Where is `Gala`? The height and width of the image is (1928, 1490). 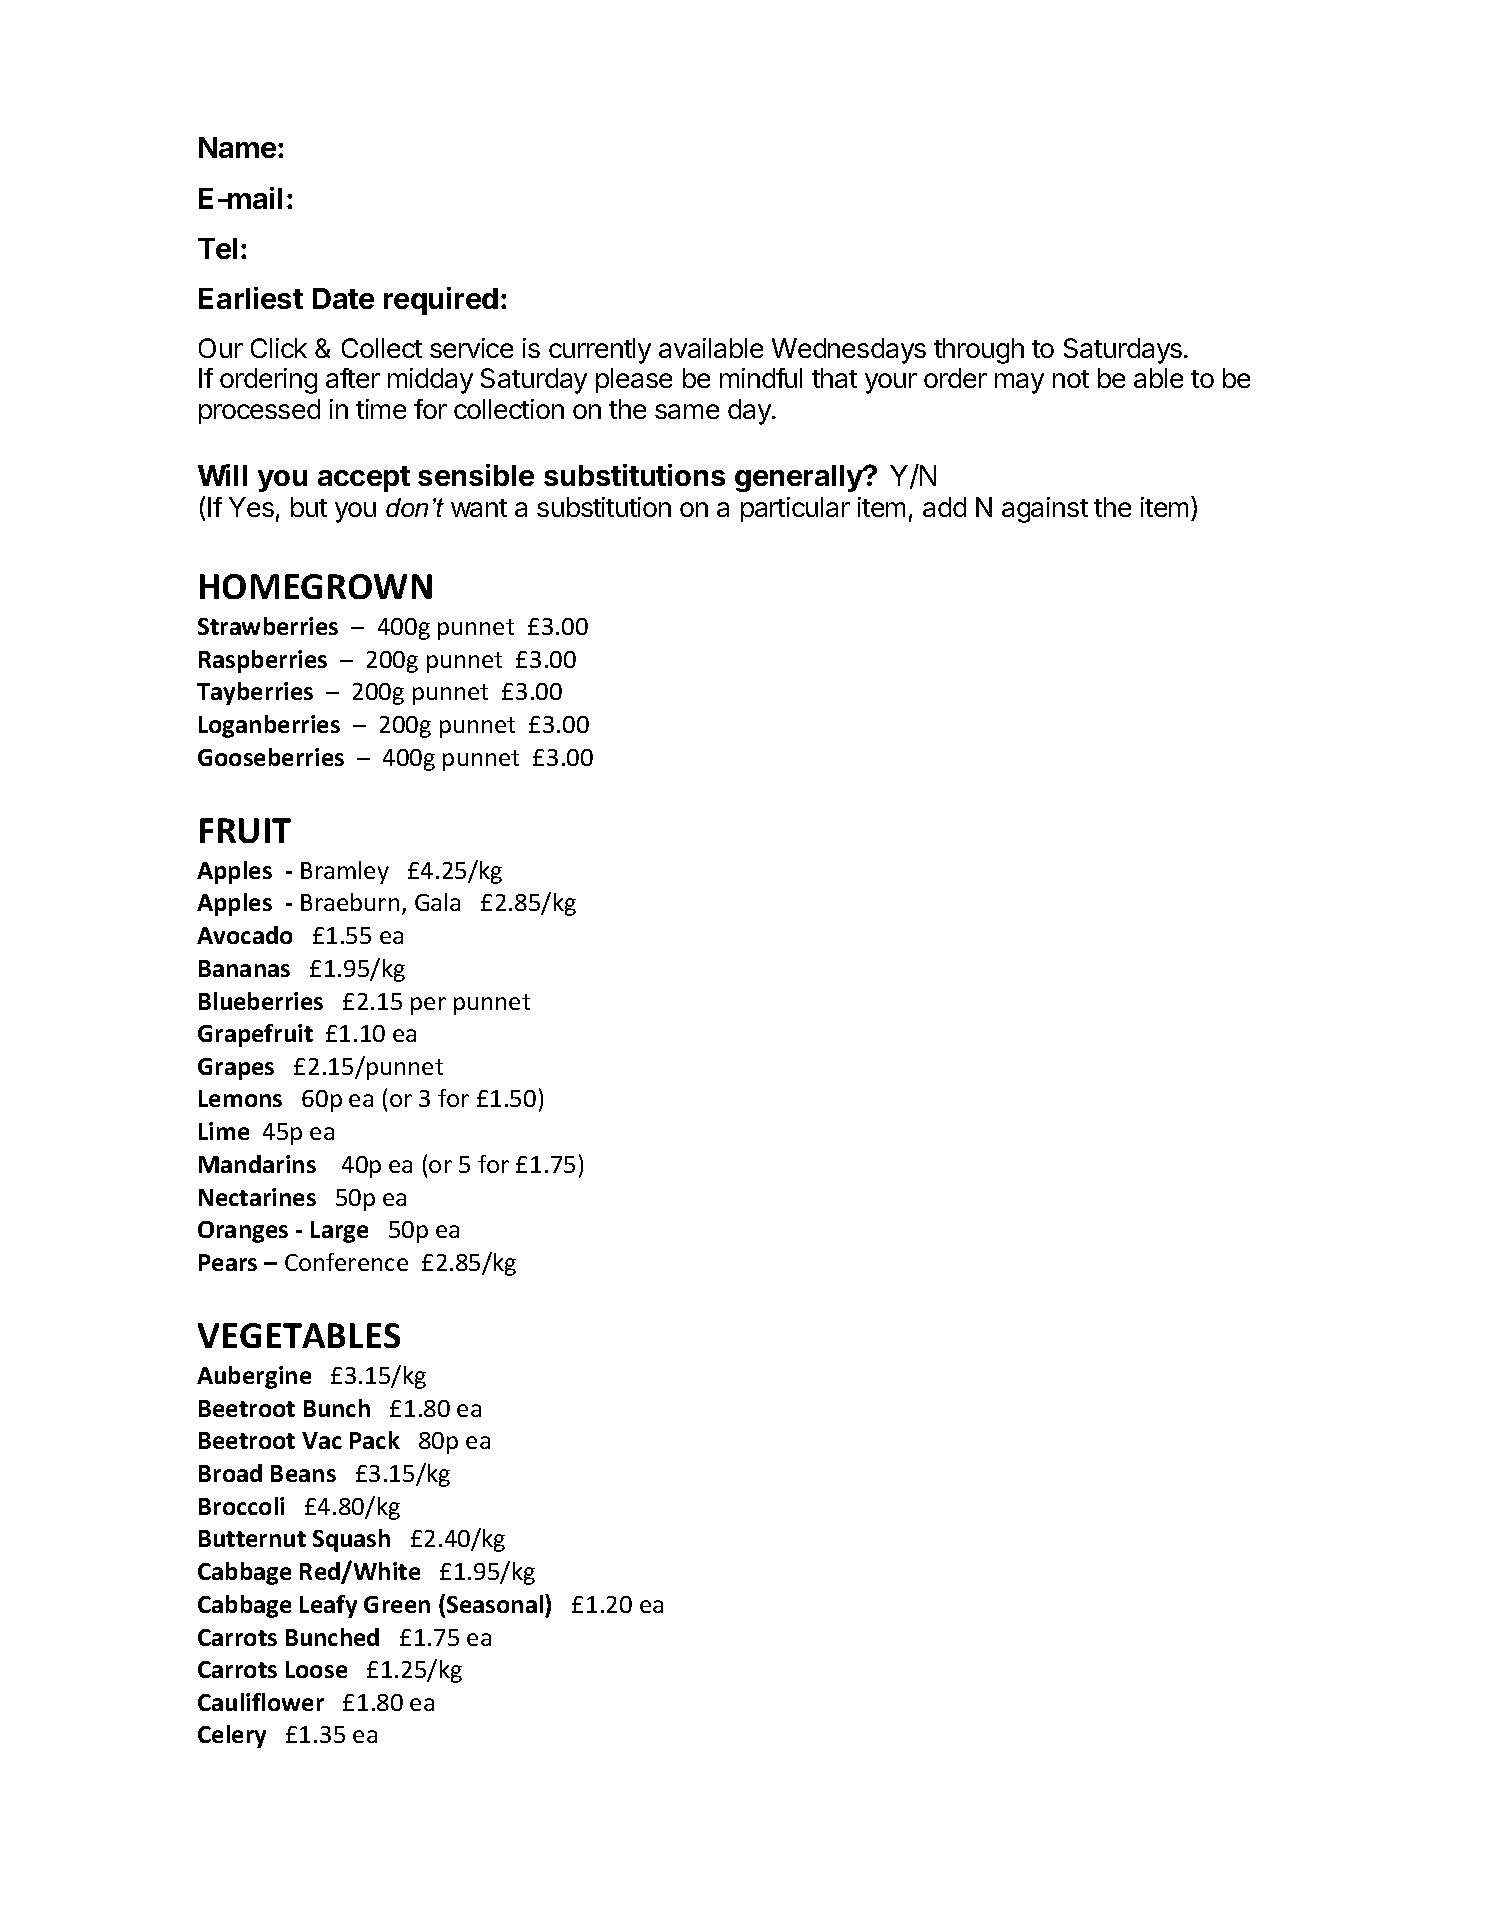
Gala is located at coordinates (437, 902).
